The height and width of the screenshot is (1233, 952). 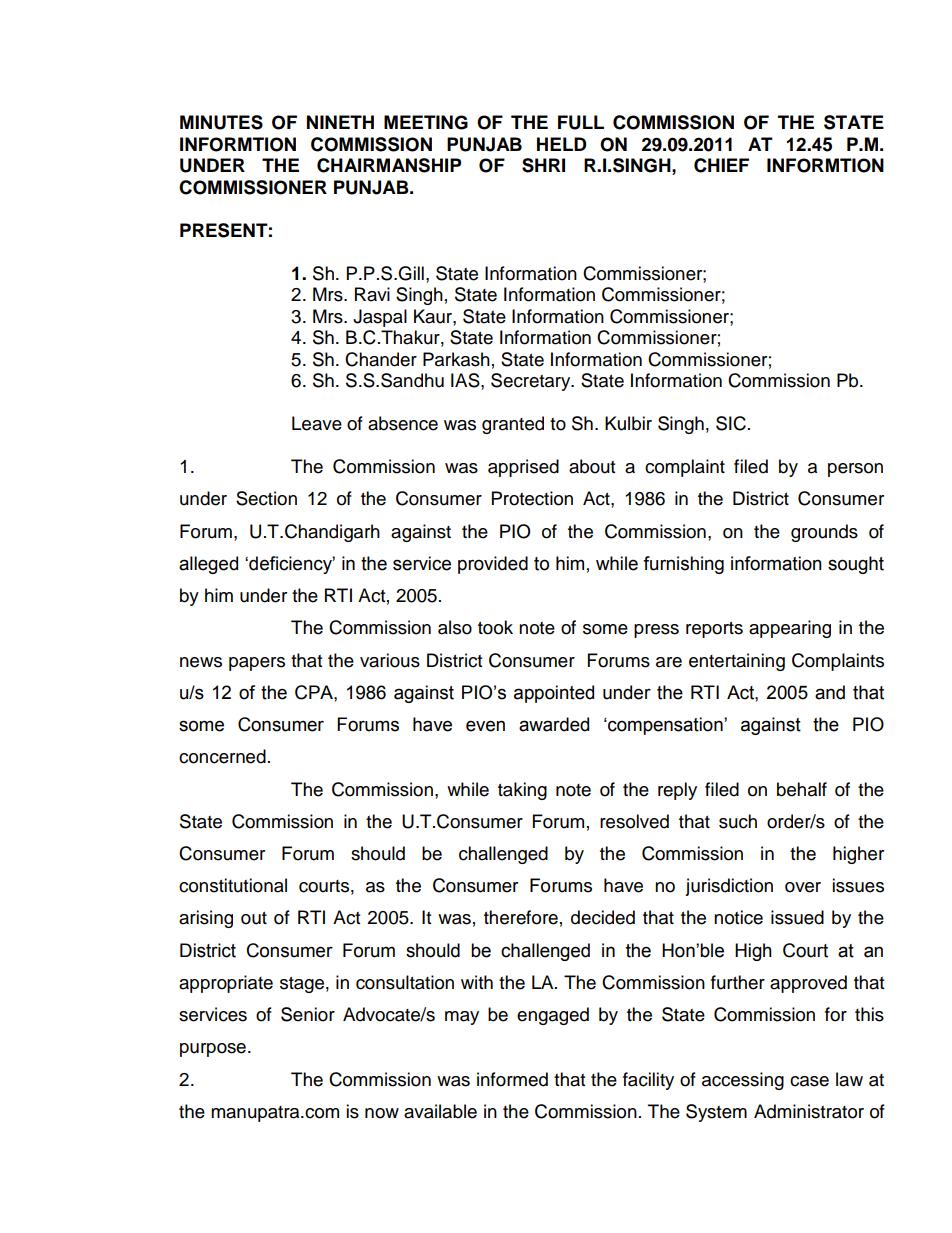 What do you see at coordinates (790, 629) in the screenshot?
I see `appearing` at bounding box center [790, 629].
